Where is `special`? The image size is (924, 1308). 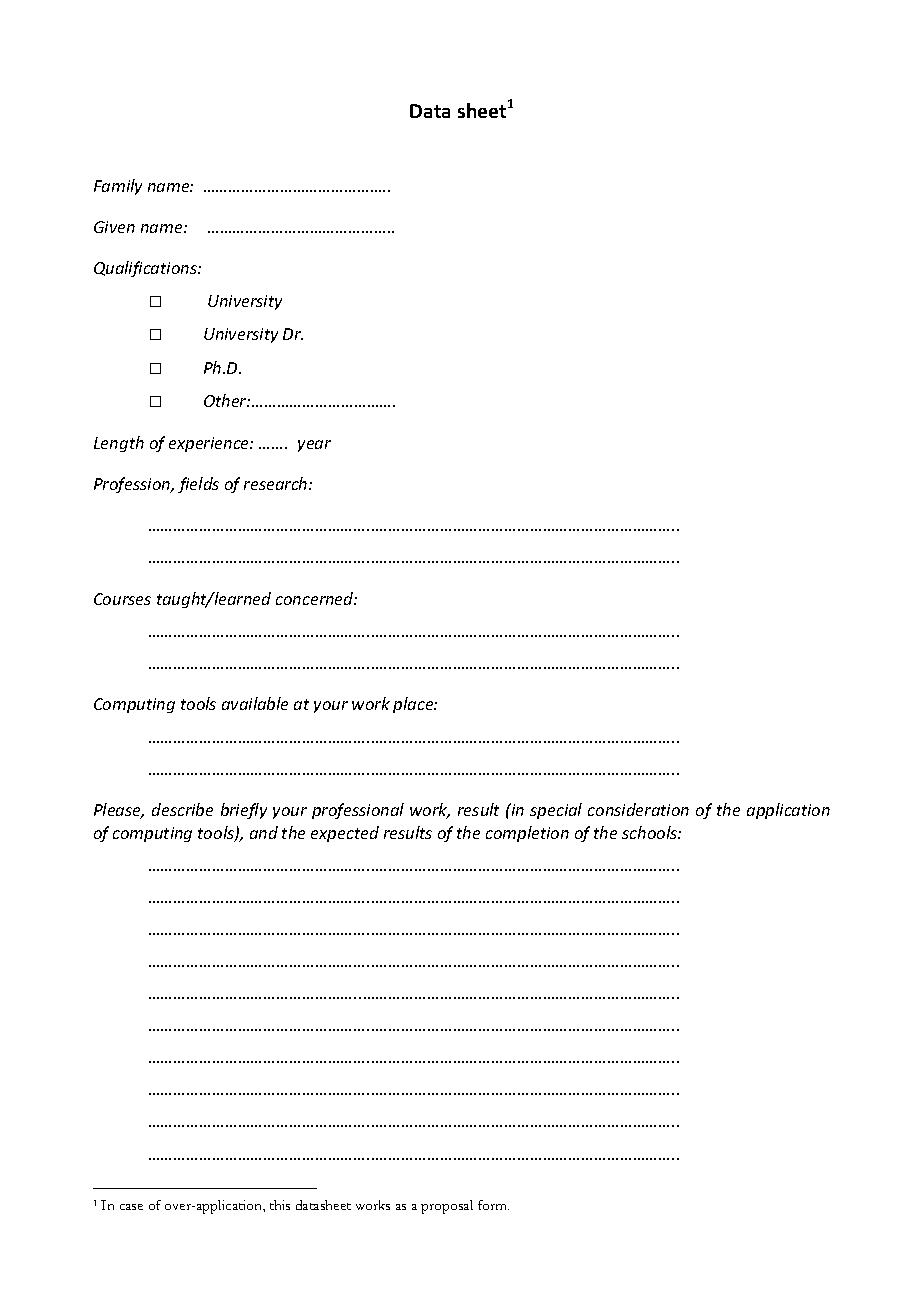 special is located at coordinates (556, 811).
